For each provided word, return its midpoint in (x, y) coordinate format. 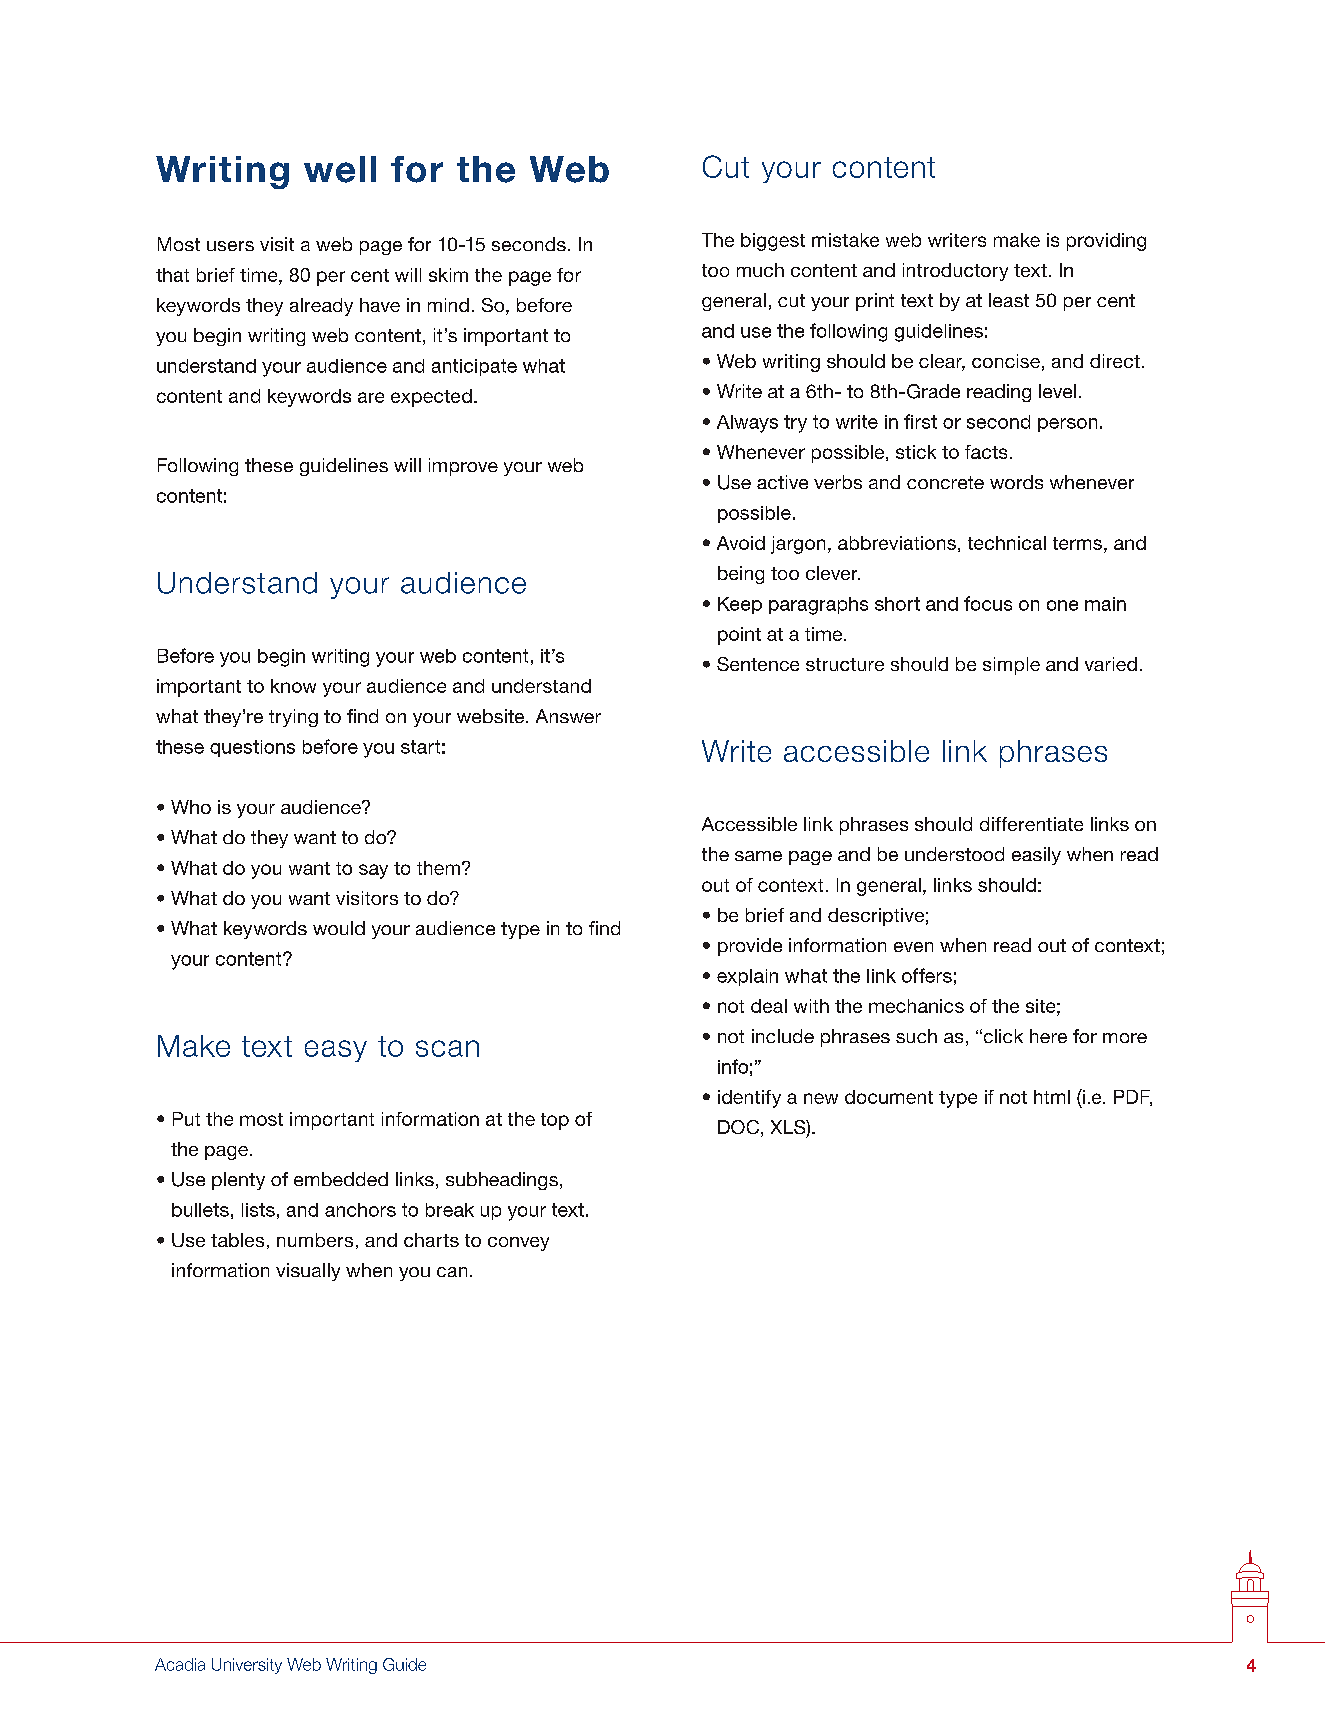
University (247, 1666)
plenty (238, 1181)
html (1052, 1097)
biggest (773, 242)
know (293, 686)
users (230, 246)
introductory (955, 272)
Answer (568, 716)
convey (518, 1244)
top (555, 1121)
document (889, 1097)
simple (1011, 666)
